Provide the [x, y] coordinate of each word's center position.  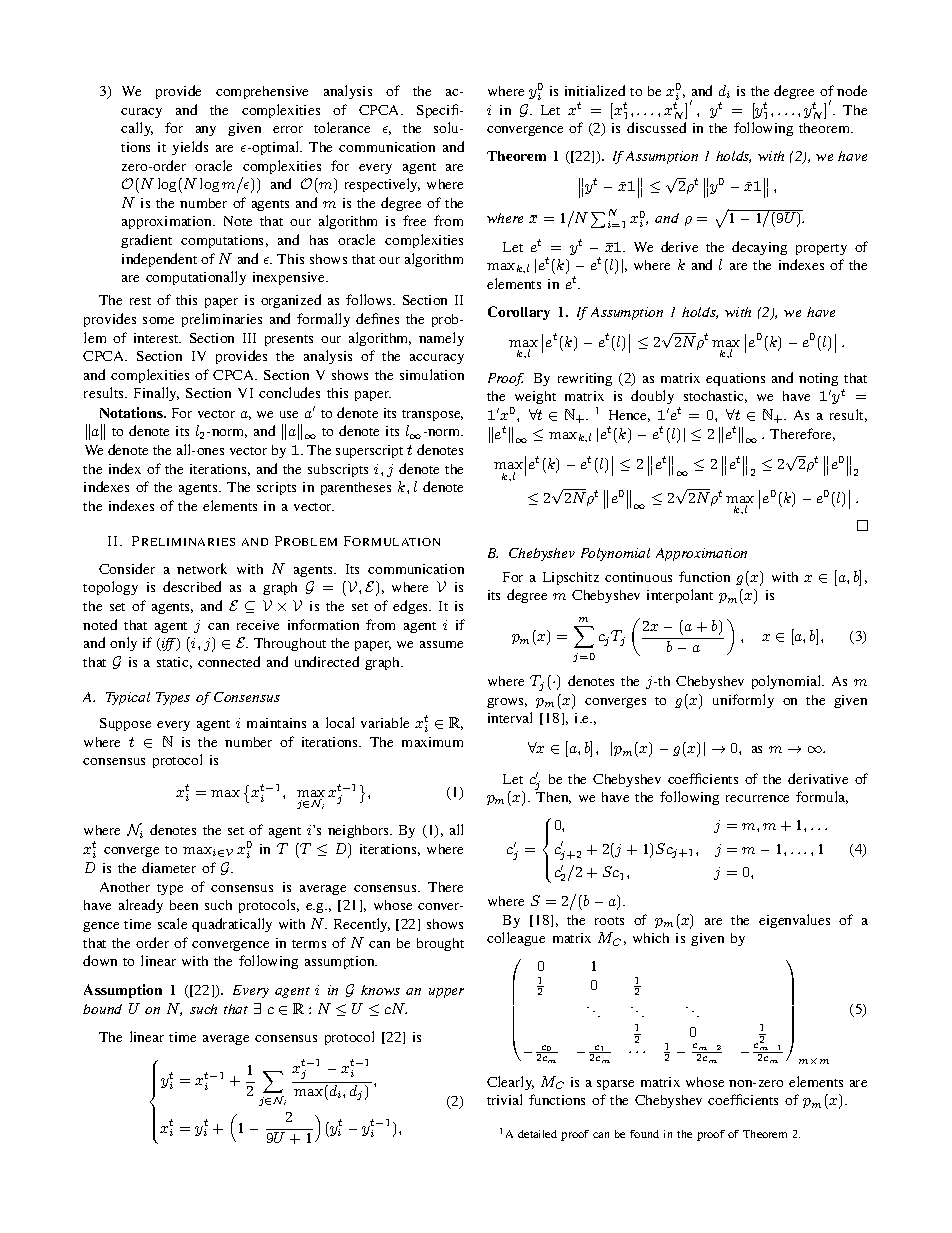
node [852, 90]
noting [818, 379]
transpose [432, 415]
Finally [156, 394]
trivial [504, 1099]
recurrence [757, 798]
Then [553, 798]
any [206, 131]
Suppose [125, 724]
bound [102, 1009]
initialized [595, 90]
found [644, 1134]
